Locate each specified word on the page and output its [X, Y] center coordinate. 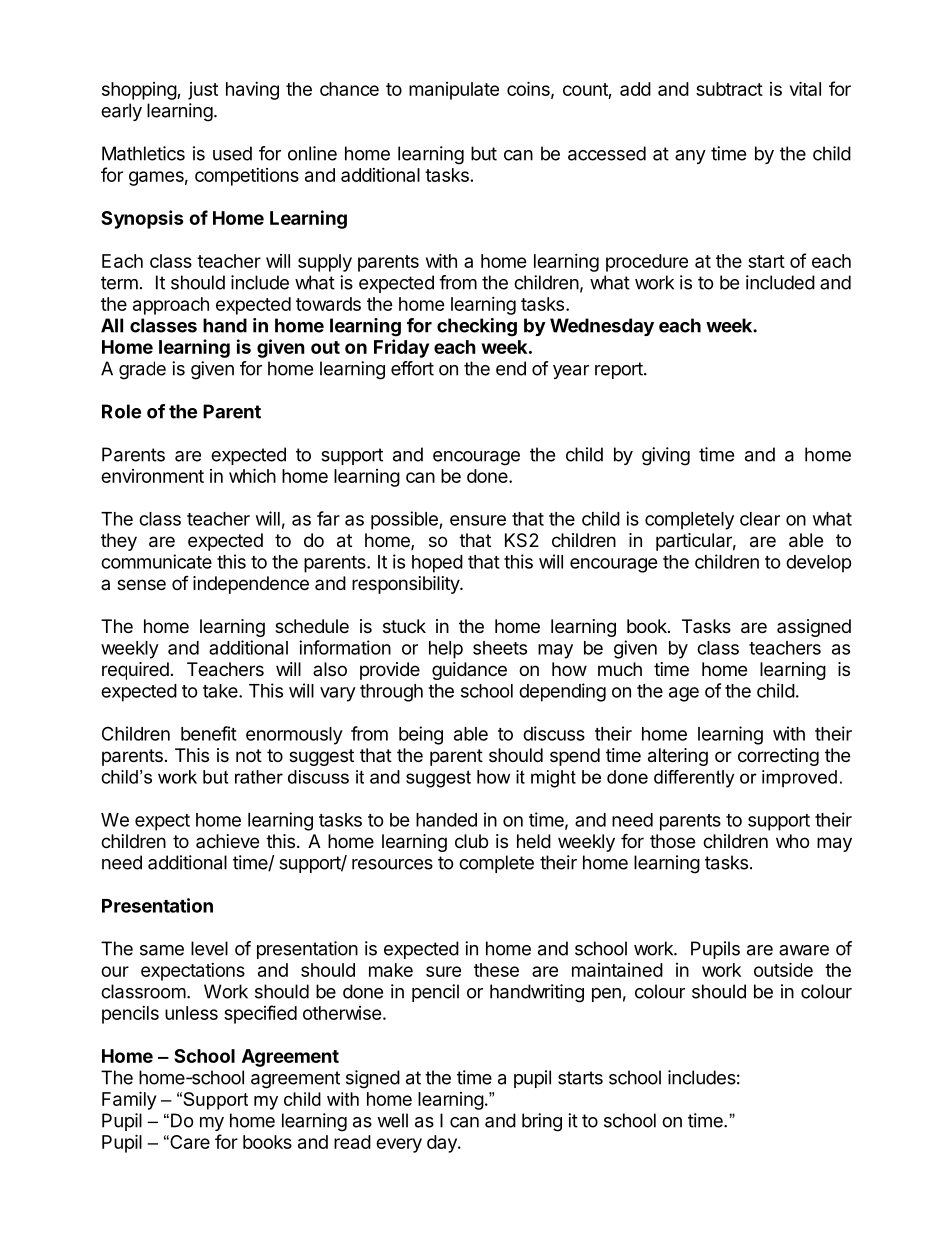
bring [542, 1122]
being [421, 735]
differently [694, 779]
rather [259, 777]
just [203, 91]
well [392, 1120]
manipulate [454, 91]
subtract [729, 89]
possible [405, 520]
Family [129, 1100]
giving [666, 456]
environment [152, 476]
